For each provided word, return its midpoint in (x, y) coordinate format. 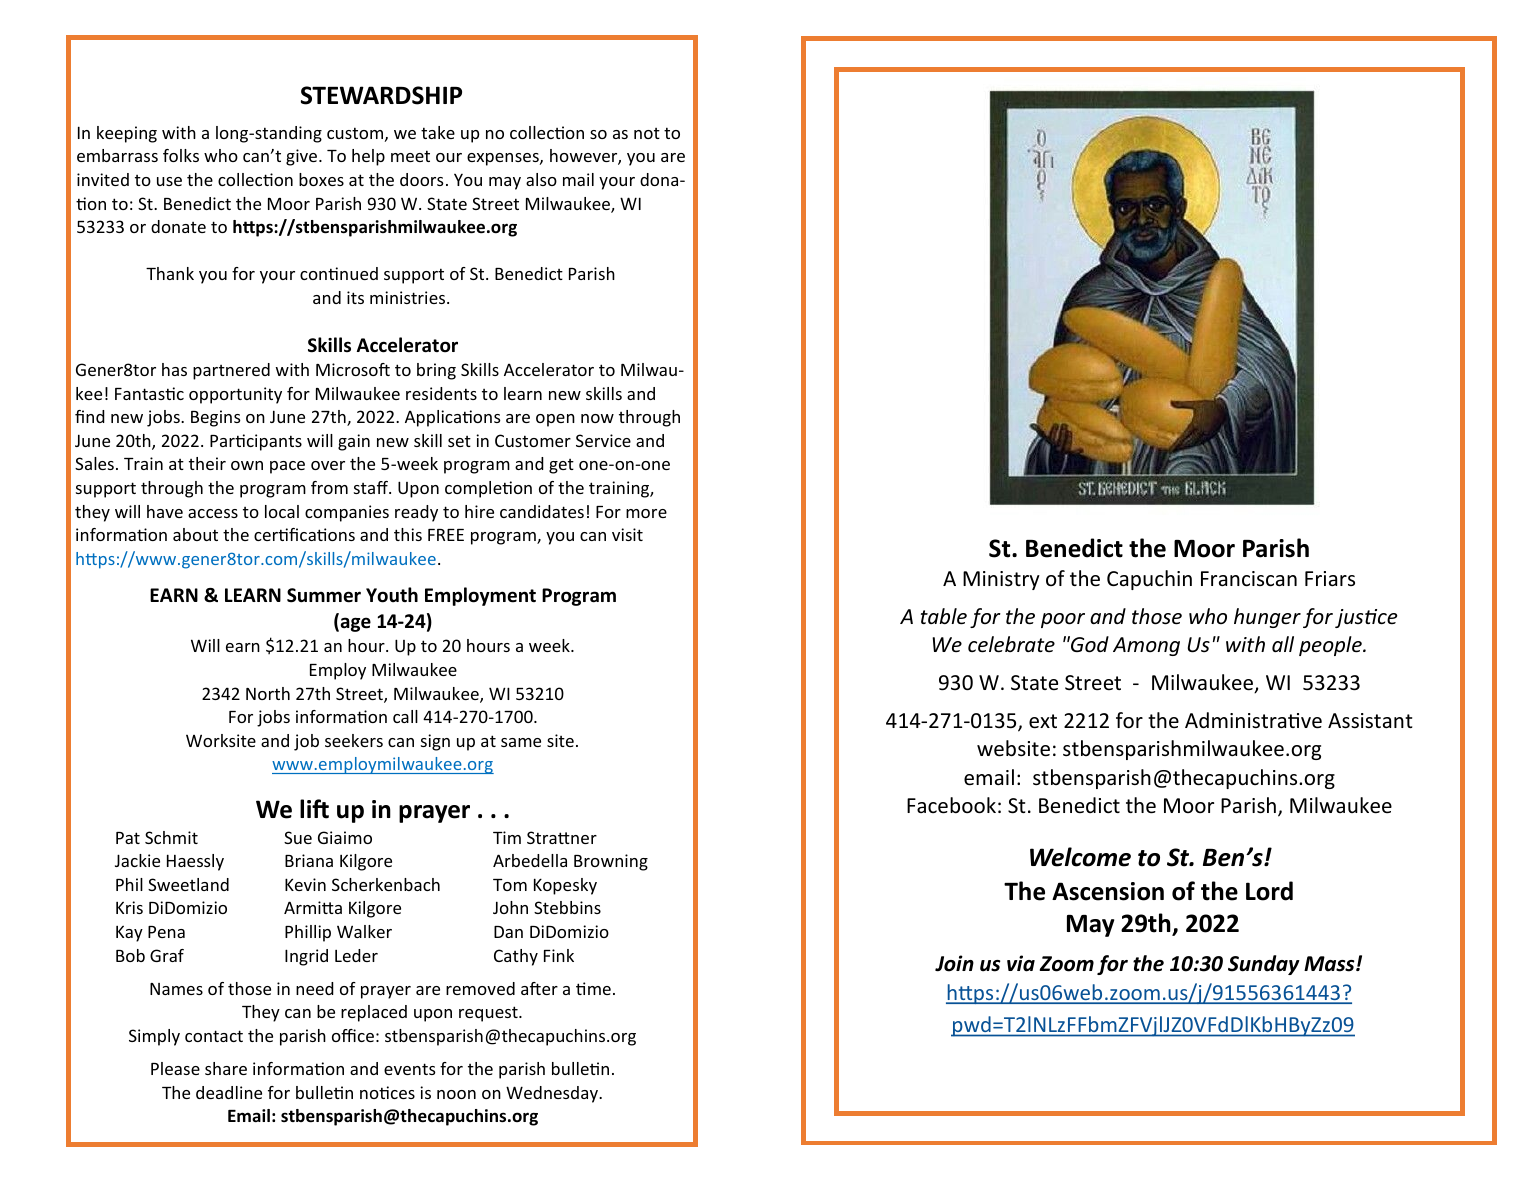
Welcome (1080, 857)
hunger (1267, 618)
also (541, 179)
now (597, 418)
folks (181, 155)
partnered (231, 371)
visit (627, 534)
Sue (298, 837)
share (226, 1068)
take (438, 132)
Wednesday (553, 1094)
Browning (611, 862)
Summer (324, 595)
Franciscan (1249, 579)
